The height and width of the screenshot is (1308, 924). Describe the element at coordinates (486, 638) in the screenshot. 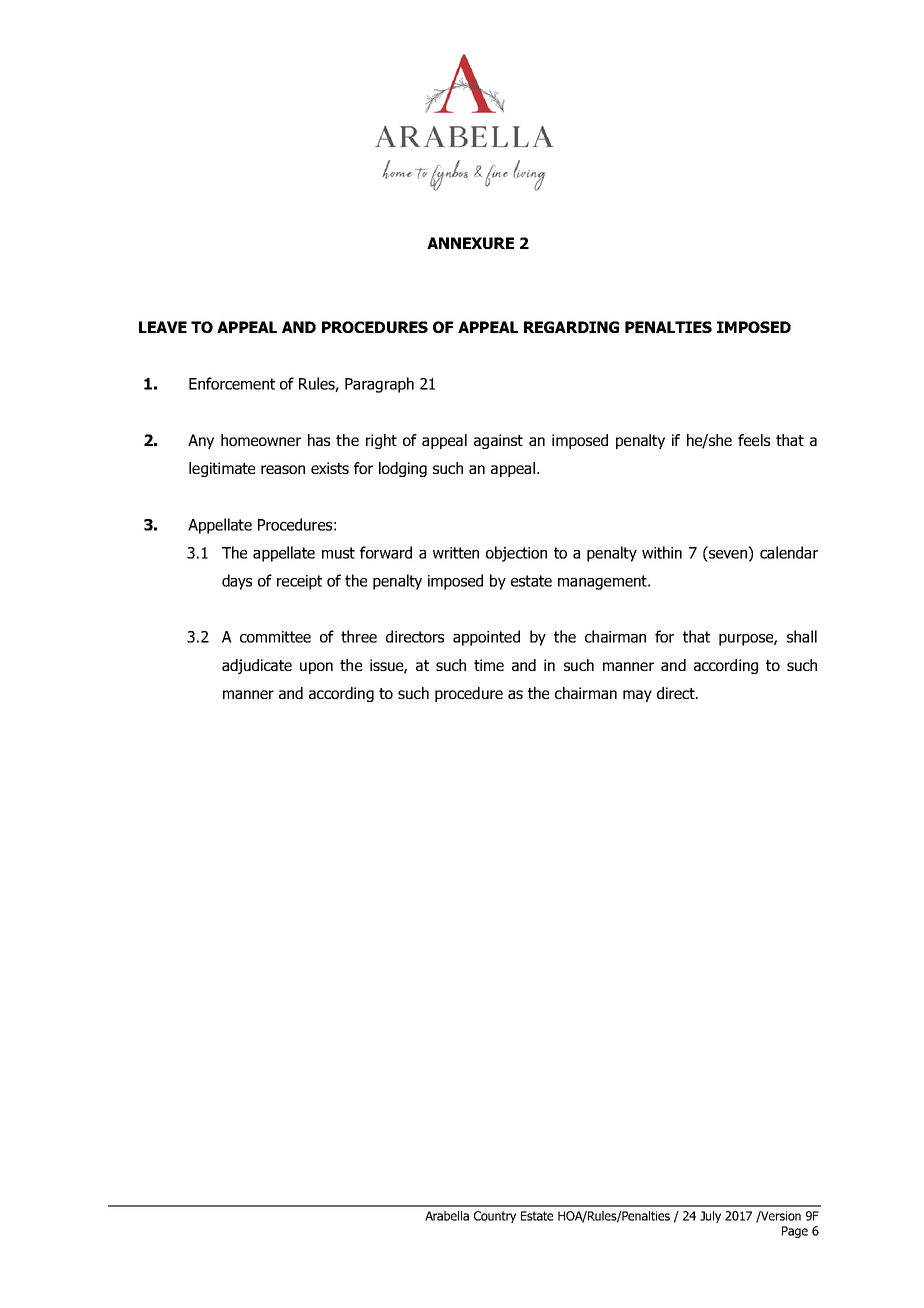

I see `appointed` at that location.
